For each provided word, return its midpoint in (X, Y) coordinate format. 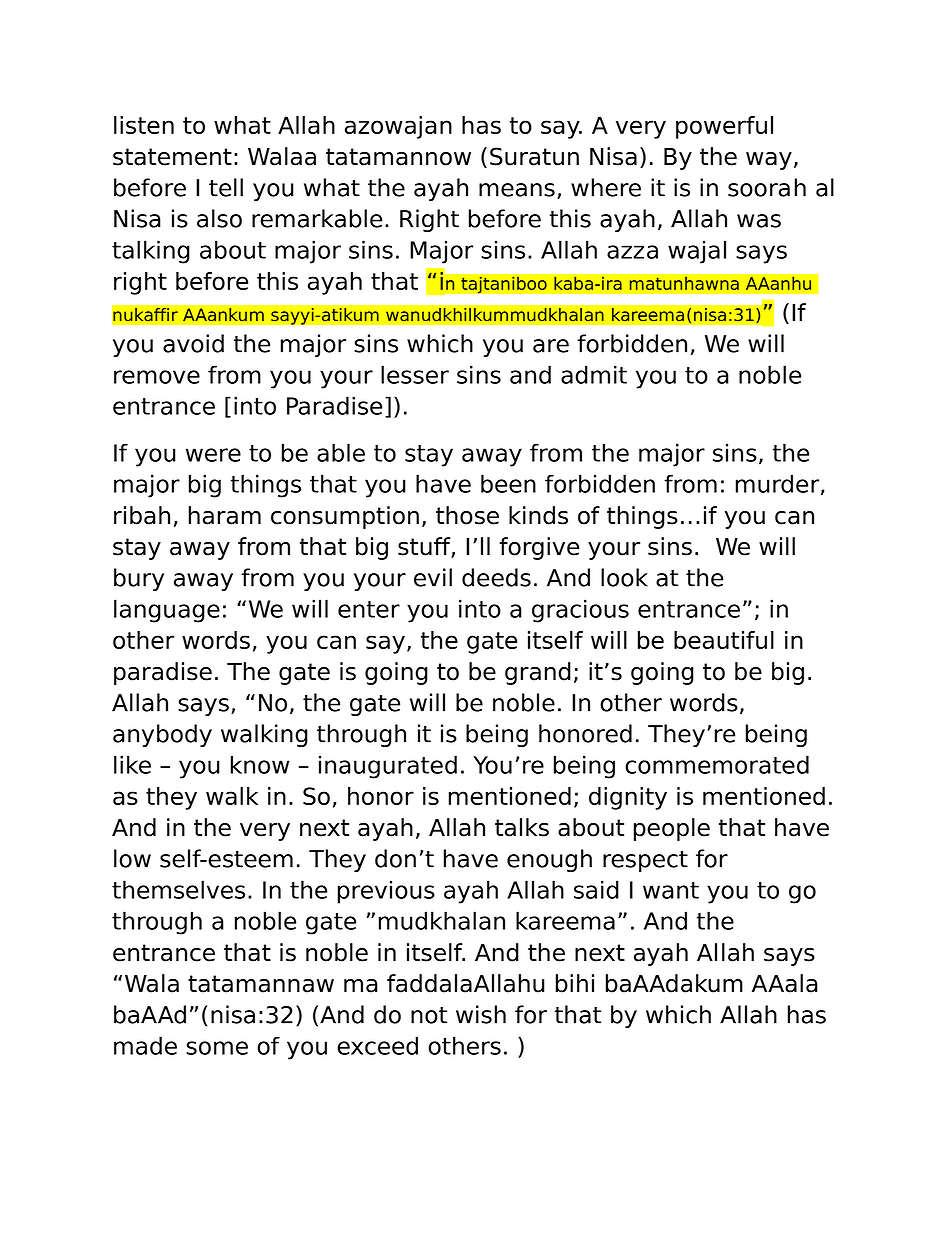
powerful (724, 127)
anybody (162, 735)
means (517, 190)
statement (172, 157)
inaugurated (388, 767)
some (217, 1048)
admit (594, 374)
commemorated (717, 764)
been (508, 483)
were (213, 455)
